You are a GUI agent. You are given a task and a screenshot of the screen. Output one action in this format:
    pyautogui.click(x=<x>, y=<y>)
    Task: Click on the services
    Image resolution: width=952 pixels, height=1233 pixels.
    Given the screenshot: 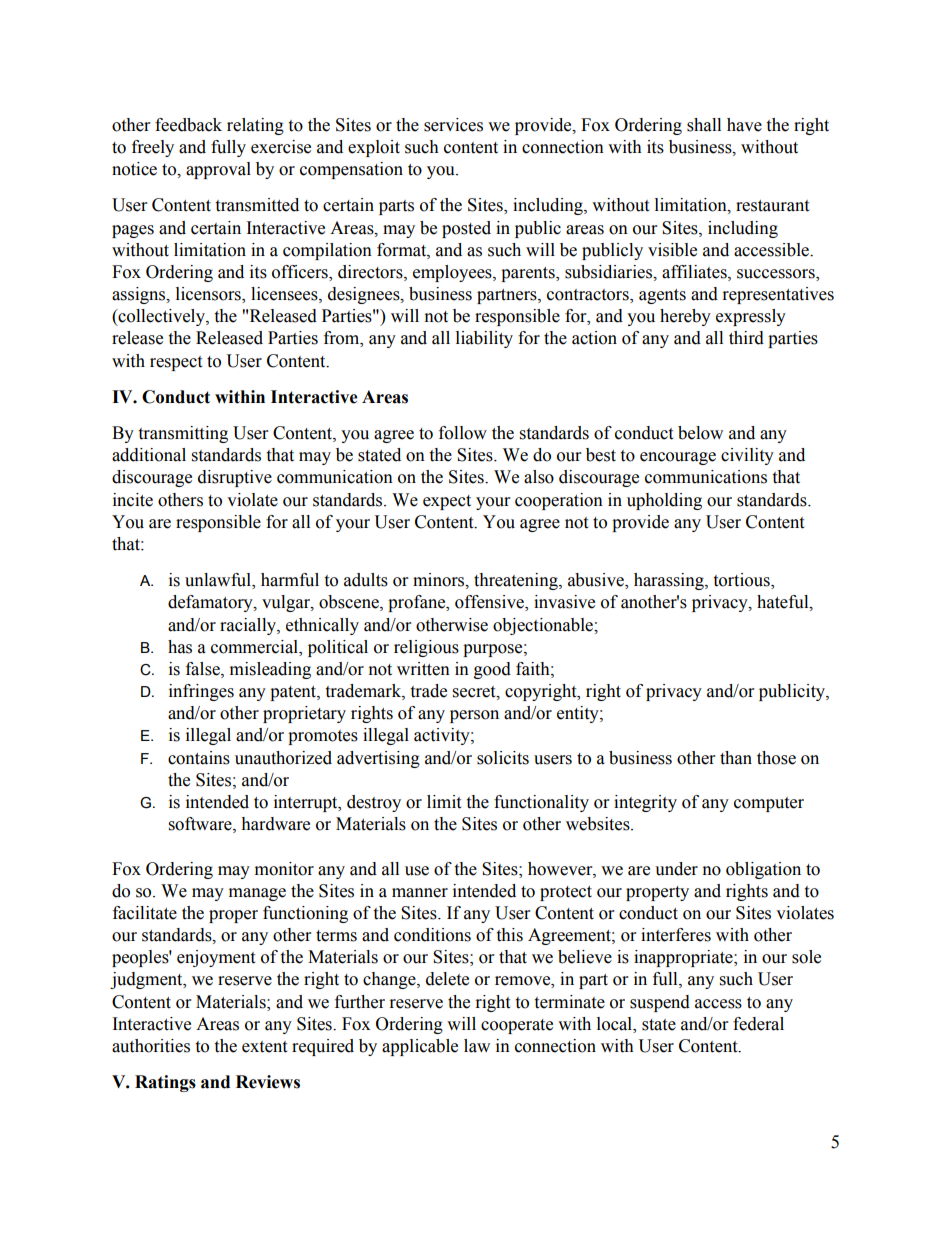 What is the action you would take?
    pyautogui.click(x=453, y=125)
